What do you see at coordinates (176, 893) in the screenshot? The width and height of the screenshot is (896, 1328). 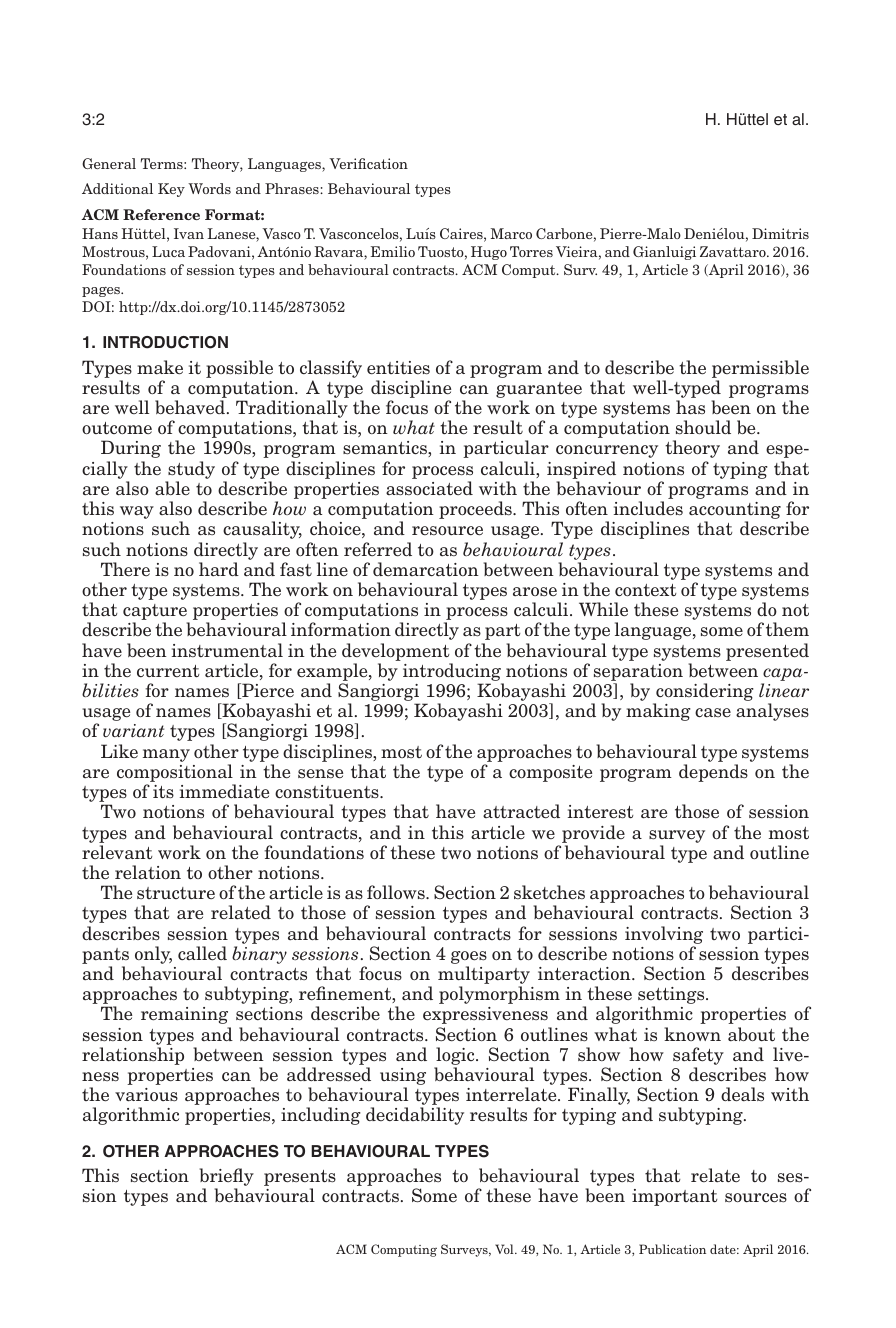 I see `structure` at bounding box center [176, 893].
